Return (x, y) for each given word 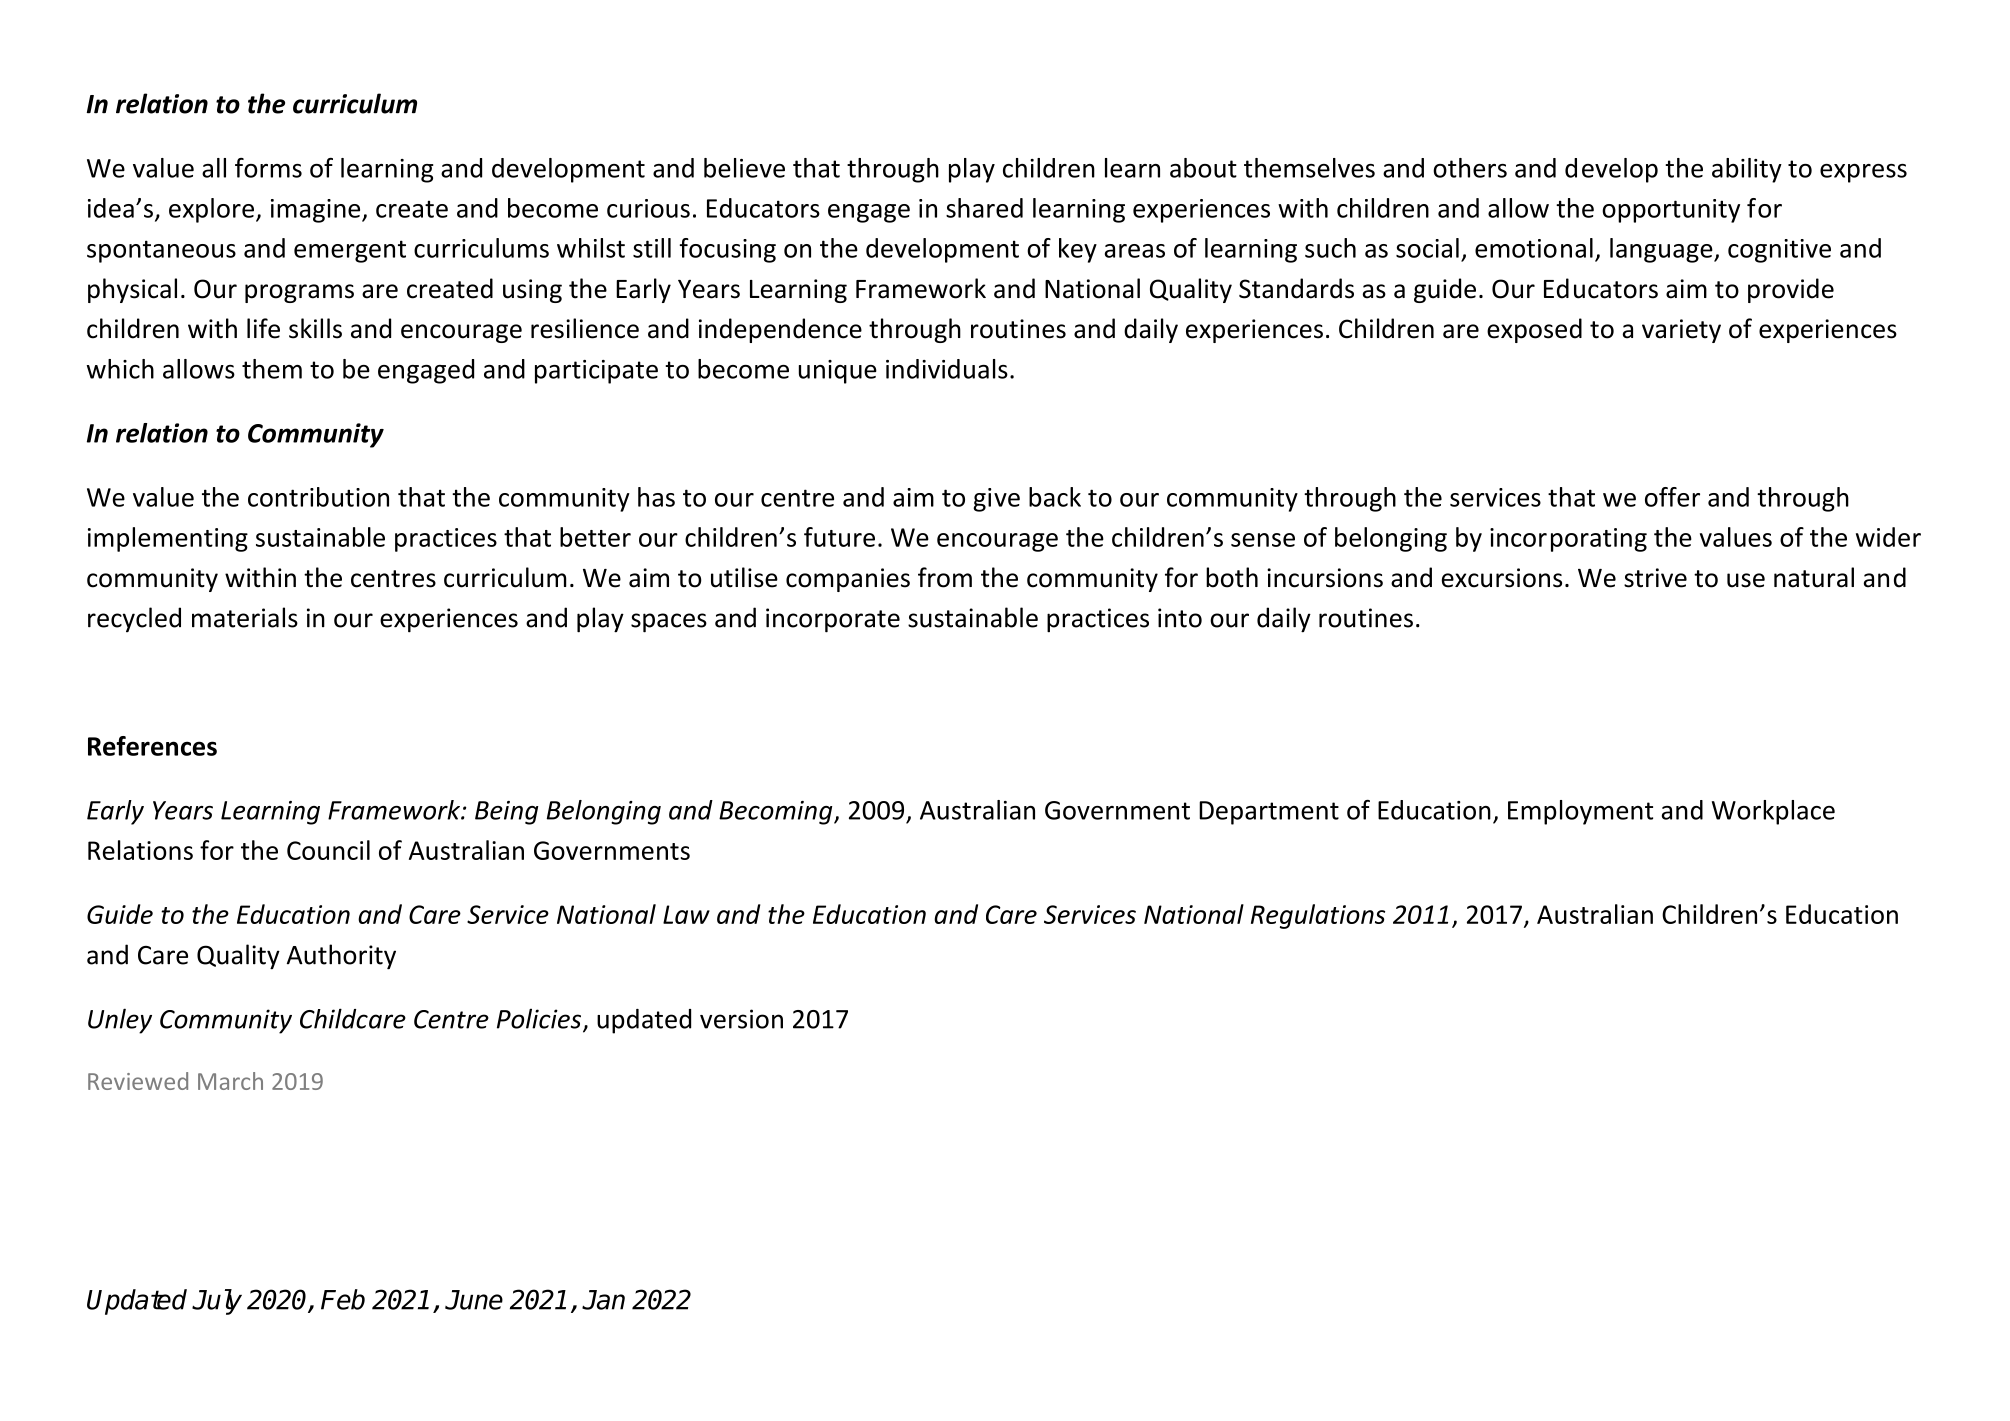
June (474, 1300)
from (945, 577)
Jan (603, 1300)
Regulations (1318, 916)
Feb (343, 1299)
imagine (317, 211)
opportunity (1671, 211)
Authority (341, 957)
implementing (168, 539)
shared (984, 208)
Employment (1580, 812)
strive (1655, 578)
